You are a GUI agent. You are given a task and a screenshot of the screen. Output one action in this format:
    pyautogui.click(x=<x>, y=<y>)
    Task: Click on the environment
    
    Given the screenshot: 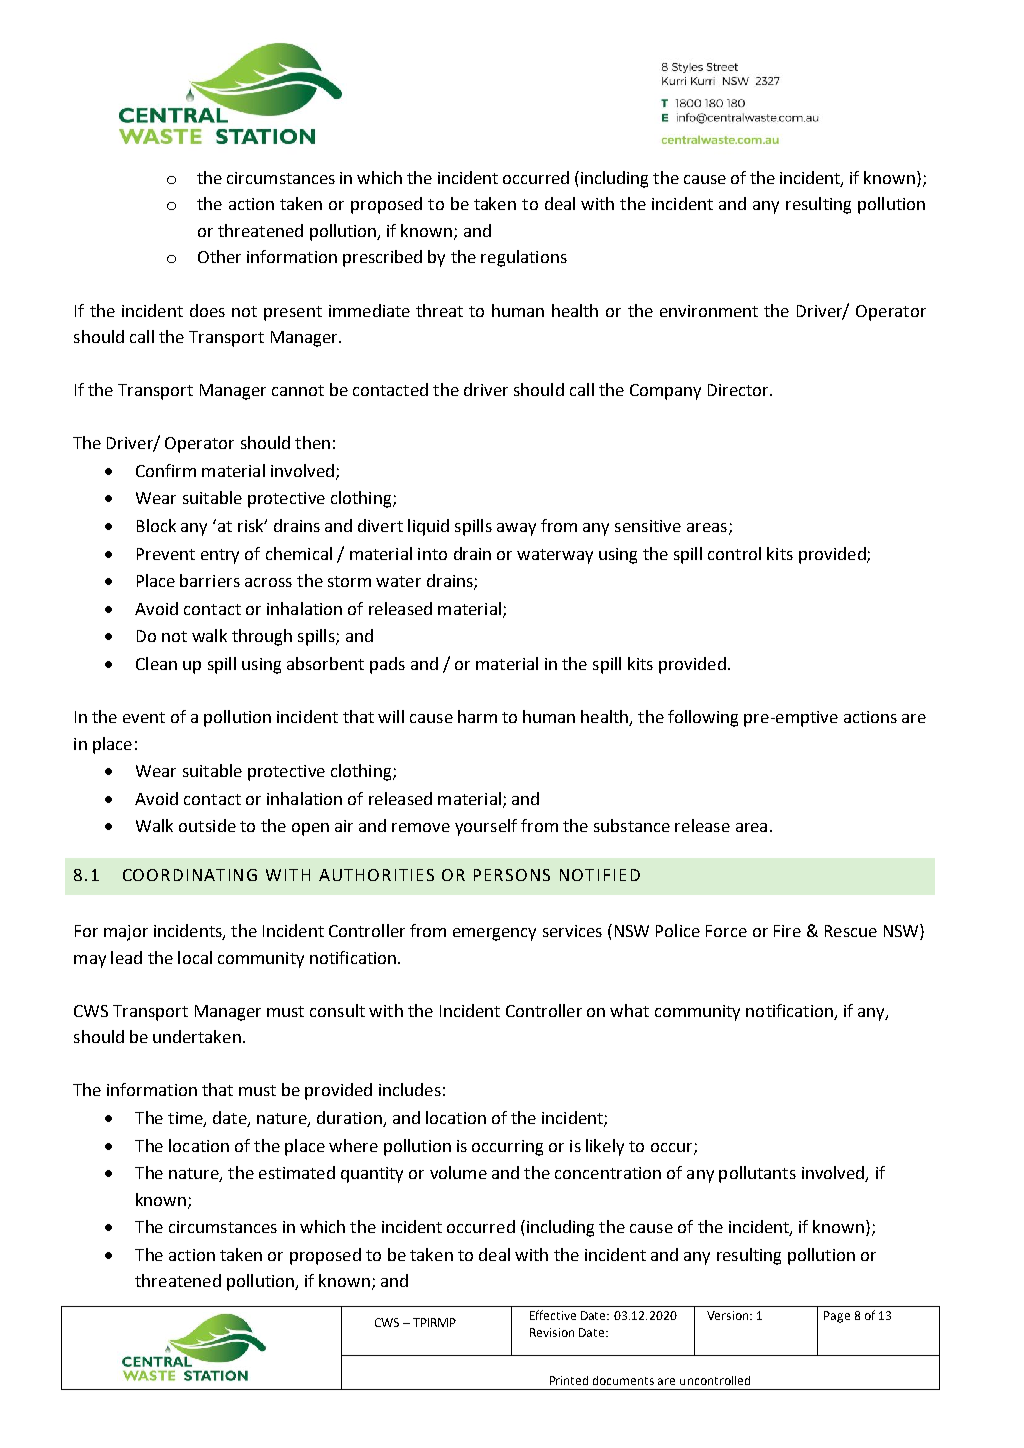 What is the action you would take?
    pyautogui.click(x=709, y=311)
